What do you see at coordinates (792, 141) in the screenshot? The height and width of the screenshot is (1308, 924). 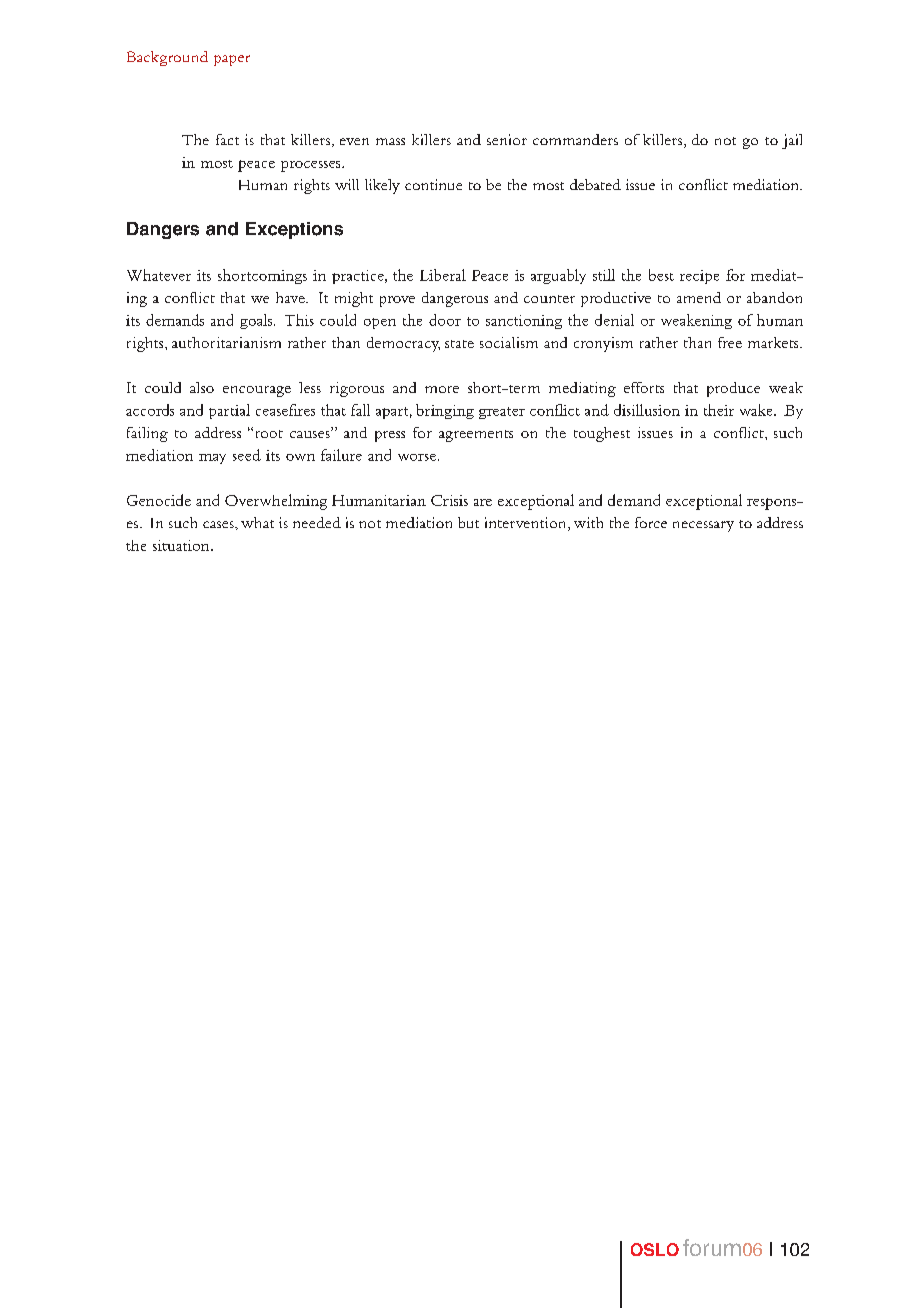 I see `jail` at bounding box center [792, 141].
